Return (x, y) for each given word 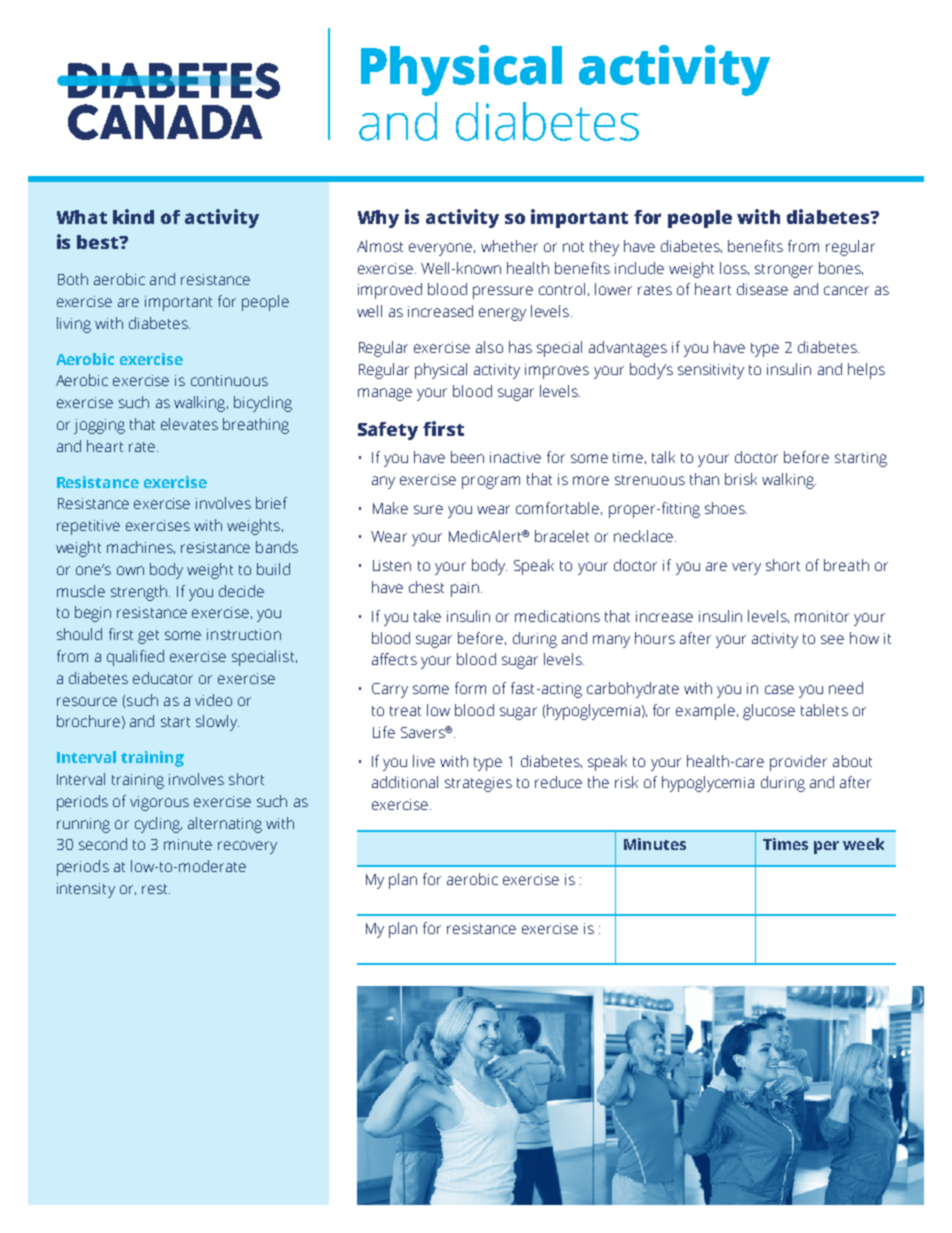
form (470, 688)
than (704, 479)
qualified (135, 658)
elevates (189, 424)
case (779, 689)
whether (509, 246)
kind (133, 216)
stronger (784, 271)
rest (156, 889)
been (467, 457)
